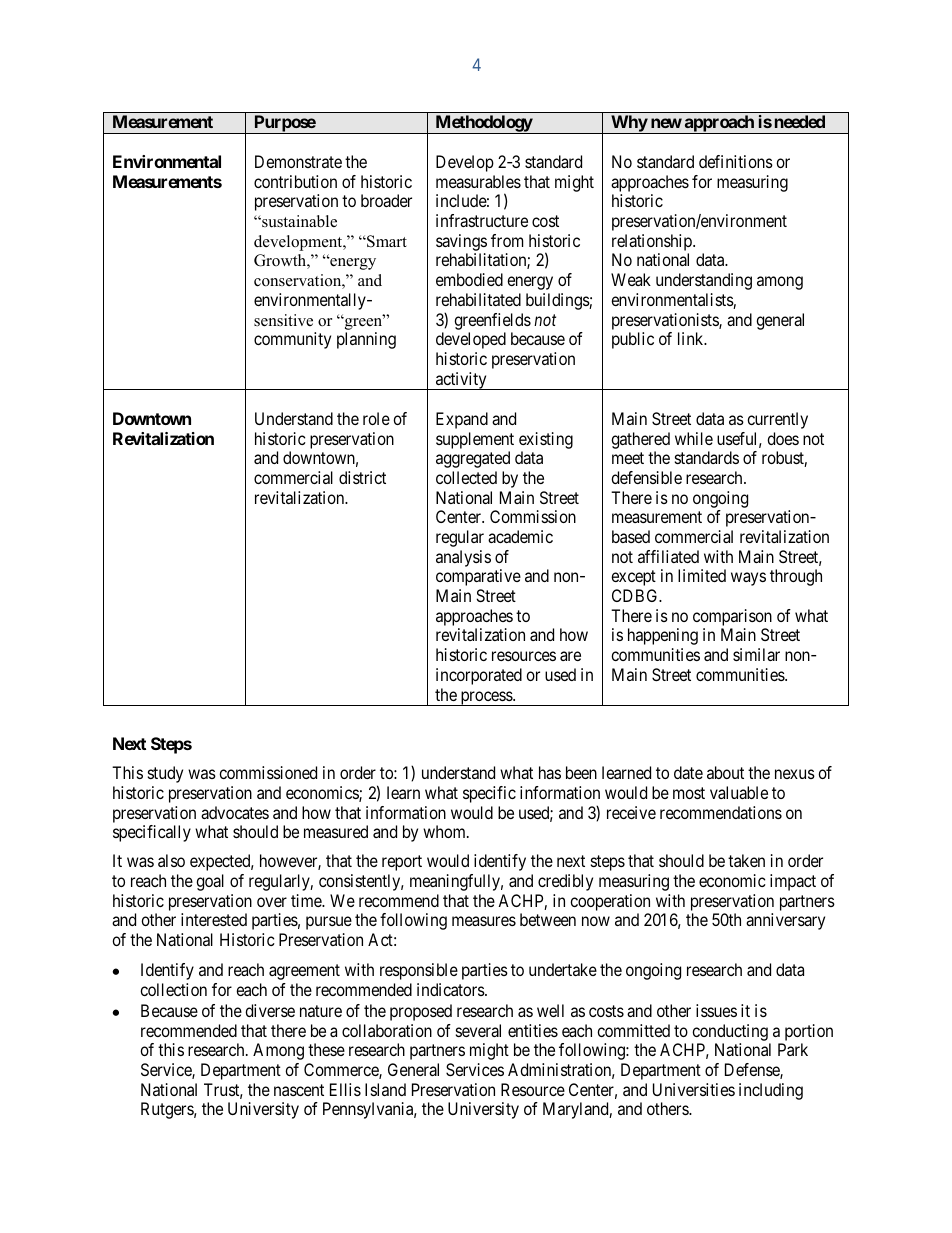 The image size is (952, 1233). What do you see at coordinates (478, 577) in the image?
I see `comparative` at bounding box center [478, 577].
